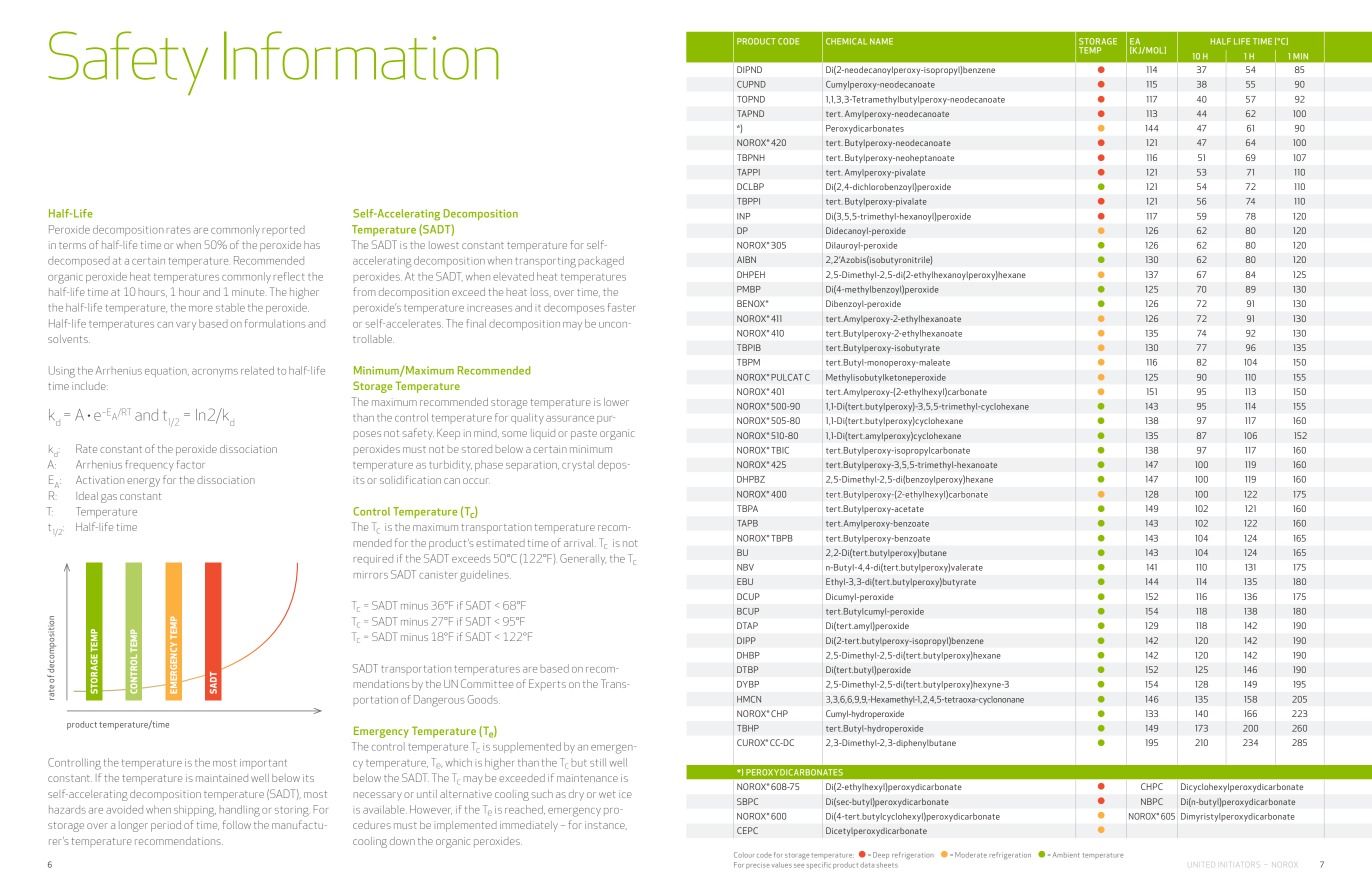  I want to click on CHEMICAL, so click(846, 41).
